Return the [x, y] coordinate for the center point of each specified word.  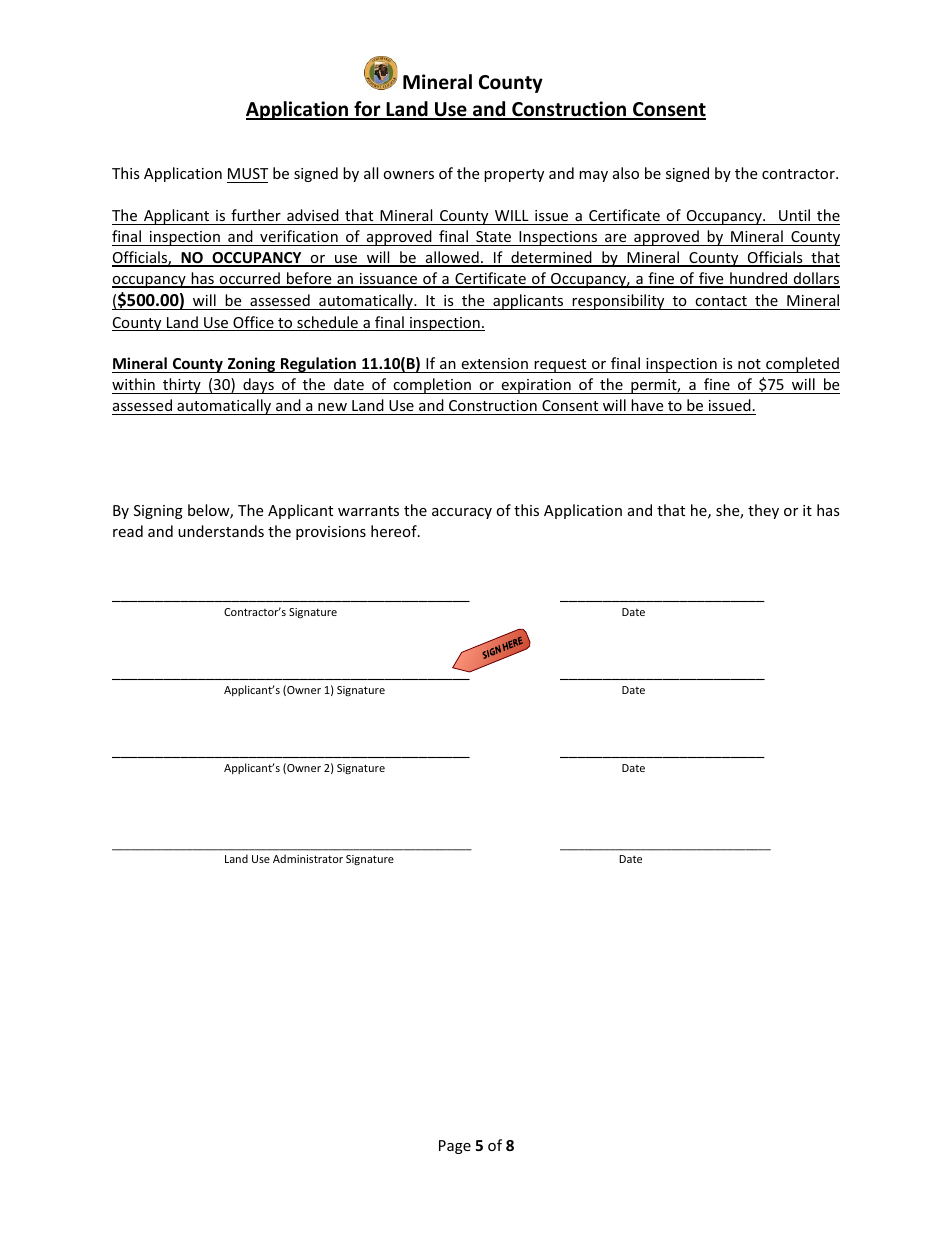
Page [455, 1147]
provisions [331, 533]
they [763, 511]
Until [794, 215]
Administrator [308, 858]
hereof [395, 531]
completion [432, 386]
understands [221, 531]
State [493, 236]
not [749, 366]
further [256, 215]
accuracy [462, 513]
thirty [182, 386]
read [128, 531]
